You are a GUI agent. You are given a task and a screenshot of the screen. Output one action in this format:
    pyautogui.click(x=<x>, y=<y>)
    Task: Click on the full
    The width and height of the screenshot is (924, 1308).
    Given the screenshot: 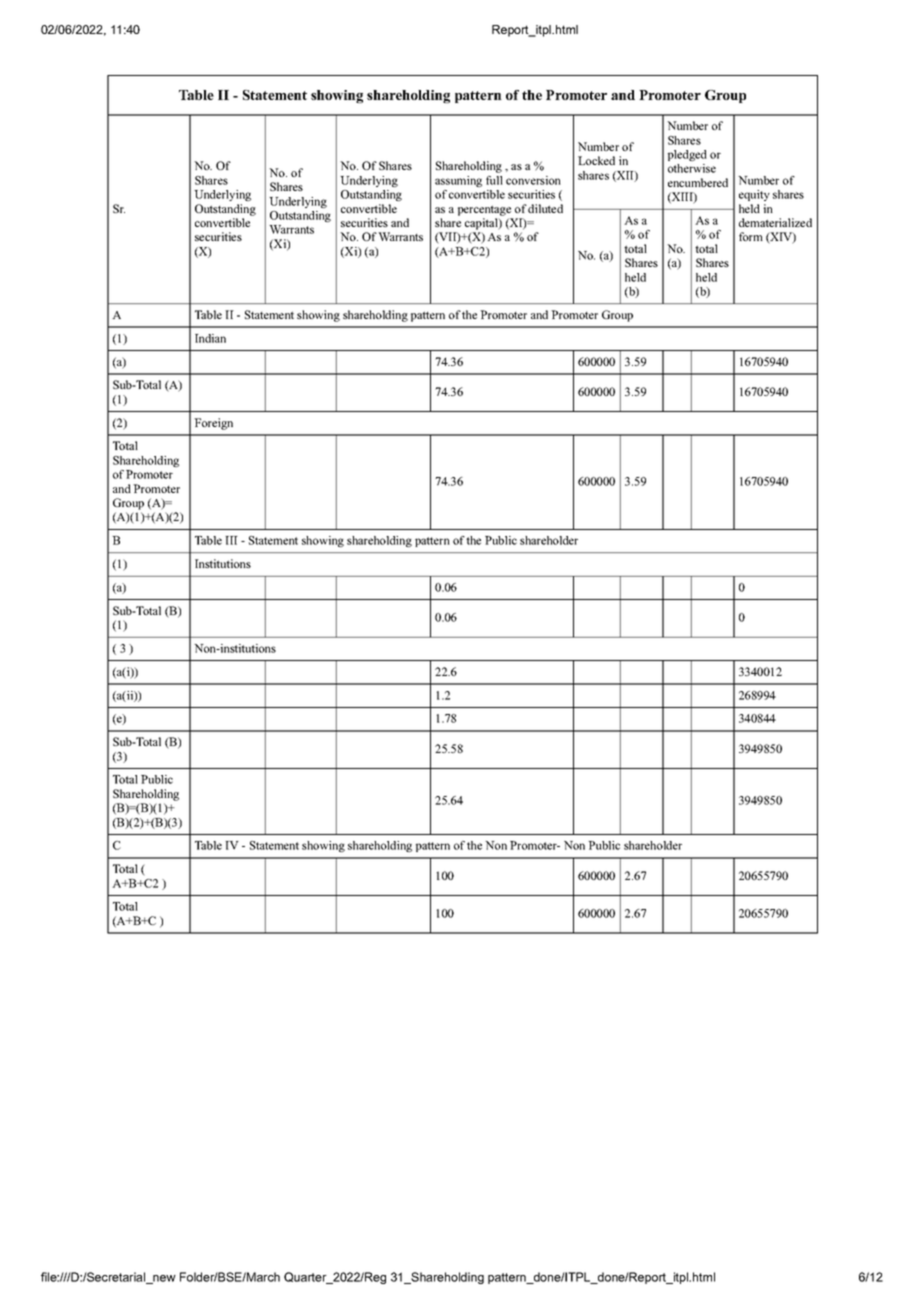 What is the action you would take?
    pyautogui.click(x=494, y=180)
